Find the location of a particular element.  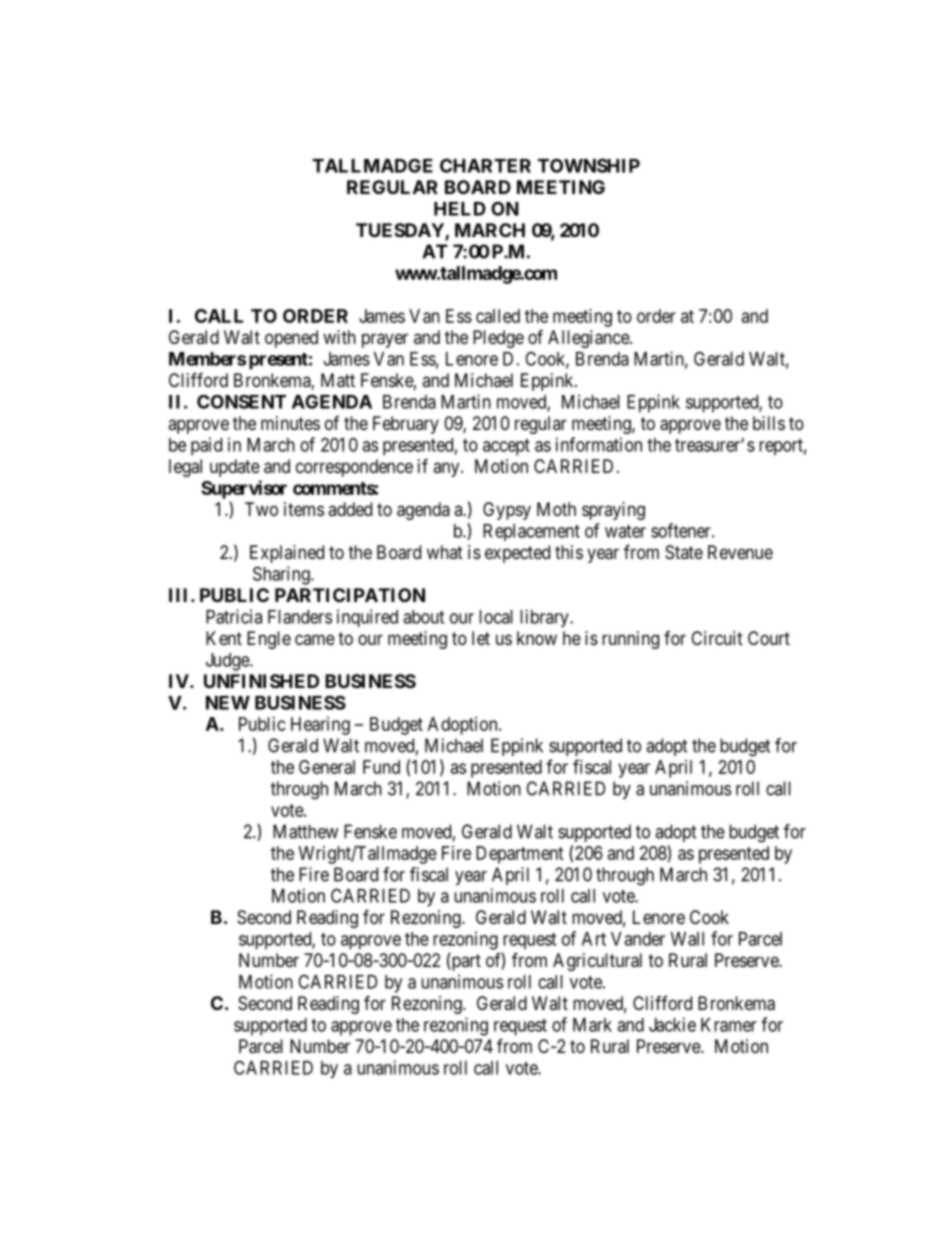

Fund is located at coordinates (381, 767).
